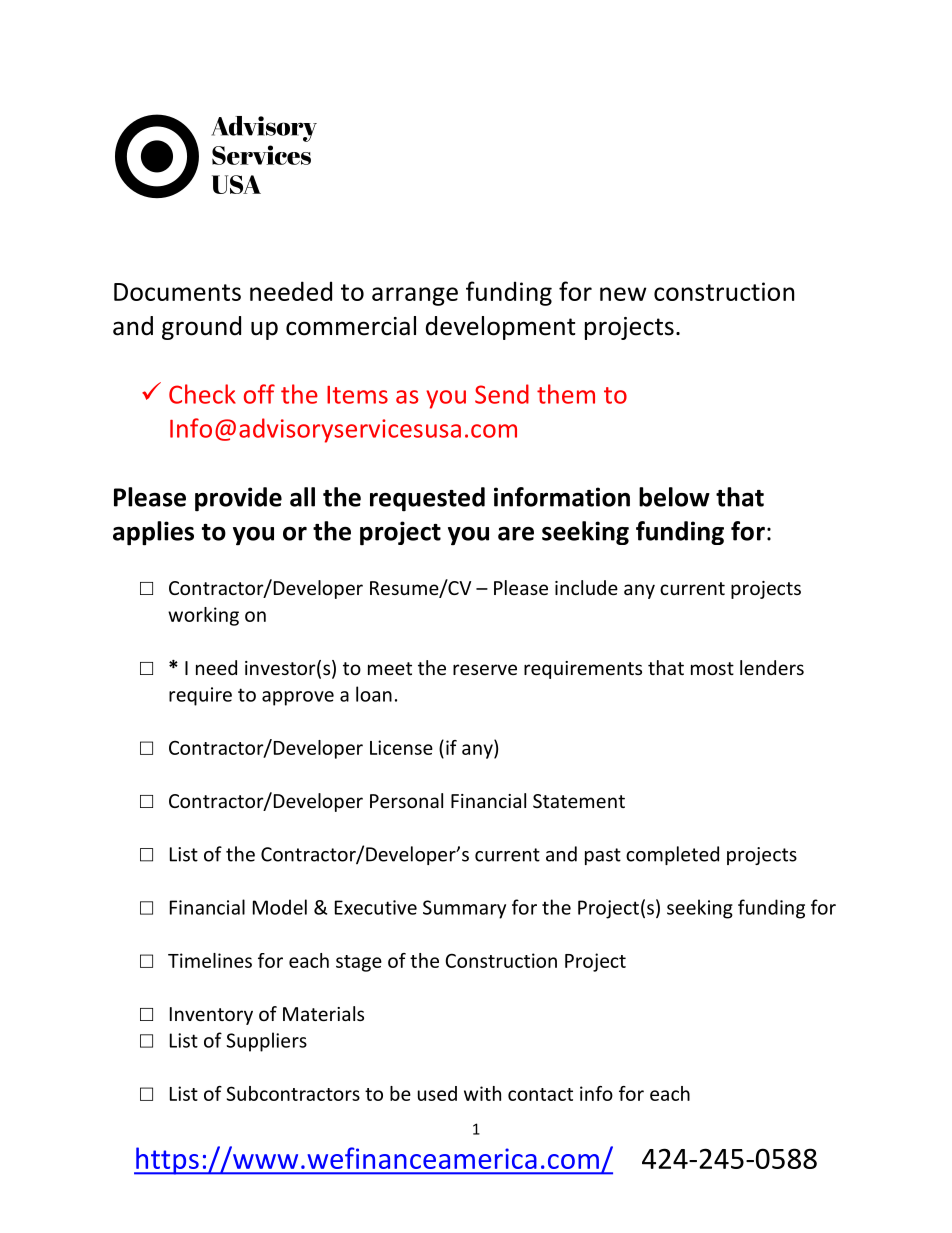  What do you see at coordinates (201, 328) in the screenshot?
I see `ground` at bounding box center [201, 328].
